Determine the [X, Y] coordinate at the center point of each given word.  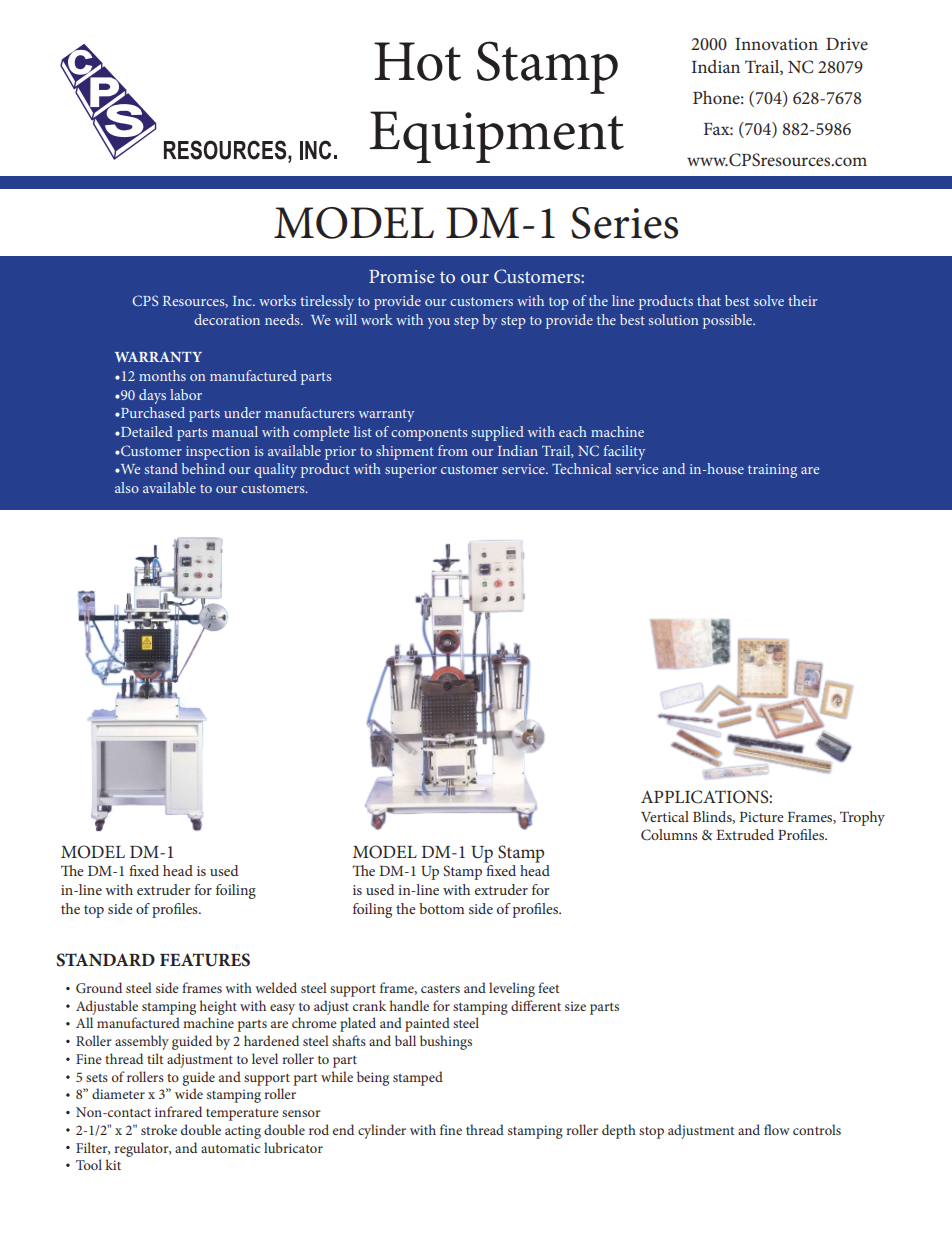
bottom [441, 908]
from [453, 450]
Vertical [665, 816]
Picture [762, 817]
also [127, 487]
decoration [227, 319]
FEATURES [205, 960]
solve [769, 300]
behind [203, 468]
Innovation [776, 44]
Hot [417, 61]
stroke [159, 1129]
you [438, 323]
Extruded [745, 834]
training [772, 471]
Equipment [497, 137]
